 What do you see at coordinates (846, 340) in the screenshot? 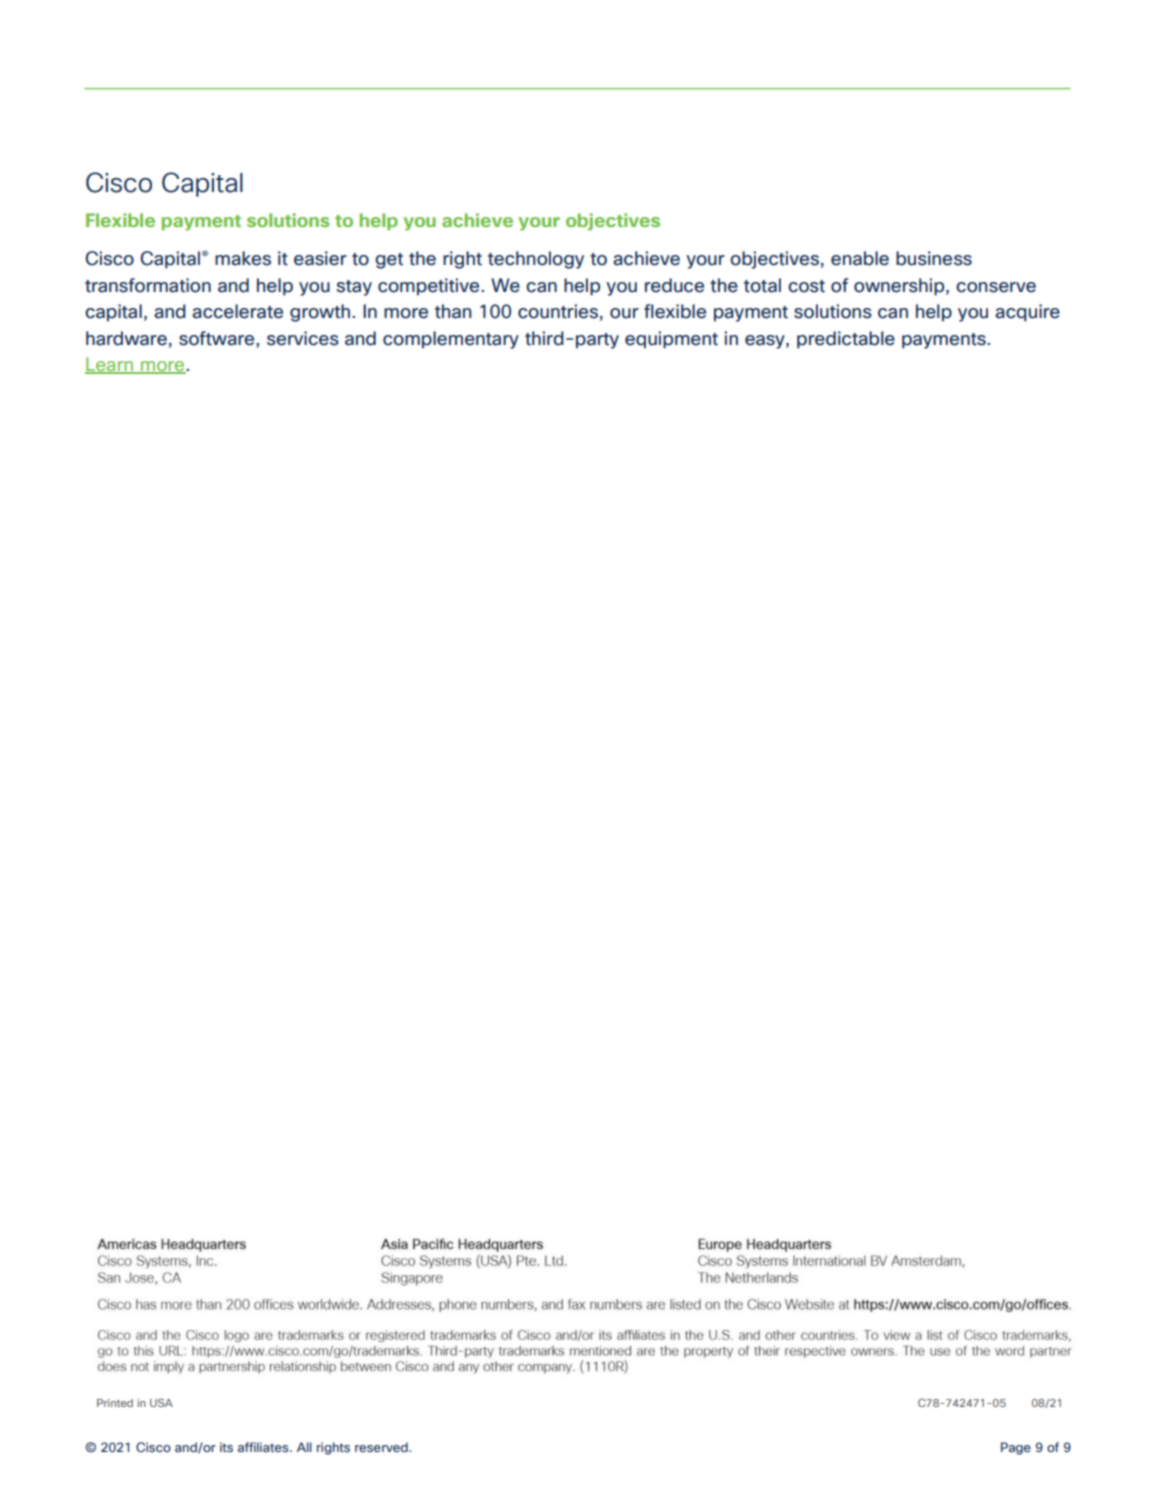
I see `predictable` at bounding box center [846, 340].
